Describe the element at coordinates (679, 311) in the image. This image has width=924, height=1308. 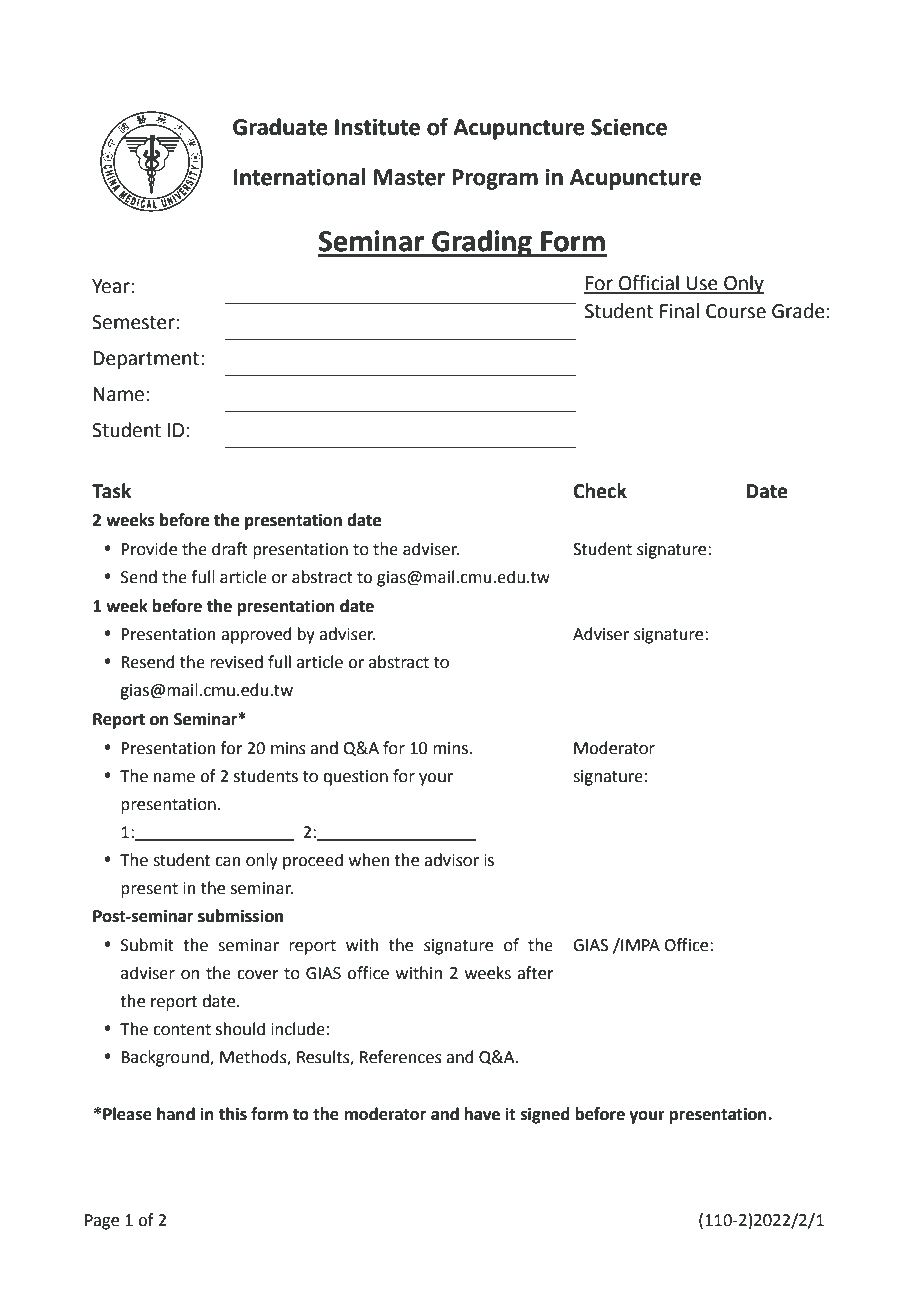
I see `Final` at that location.
